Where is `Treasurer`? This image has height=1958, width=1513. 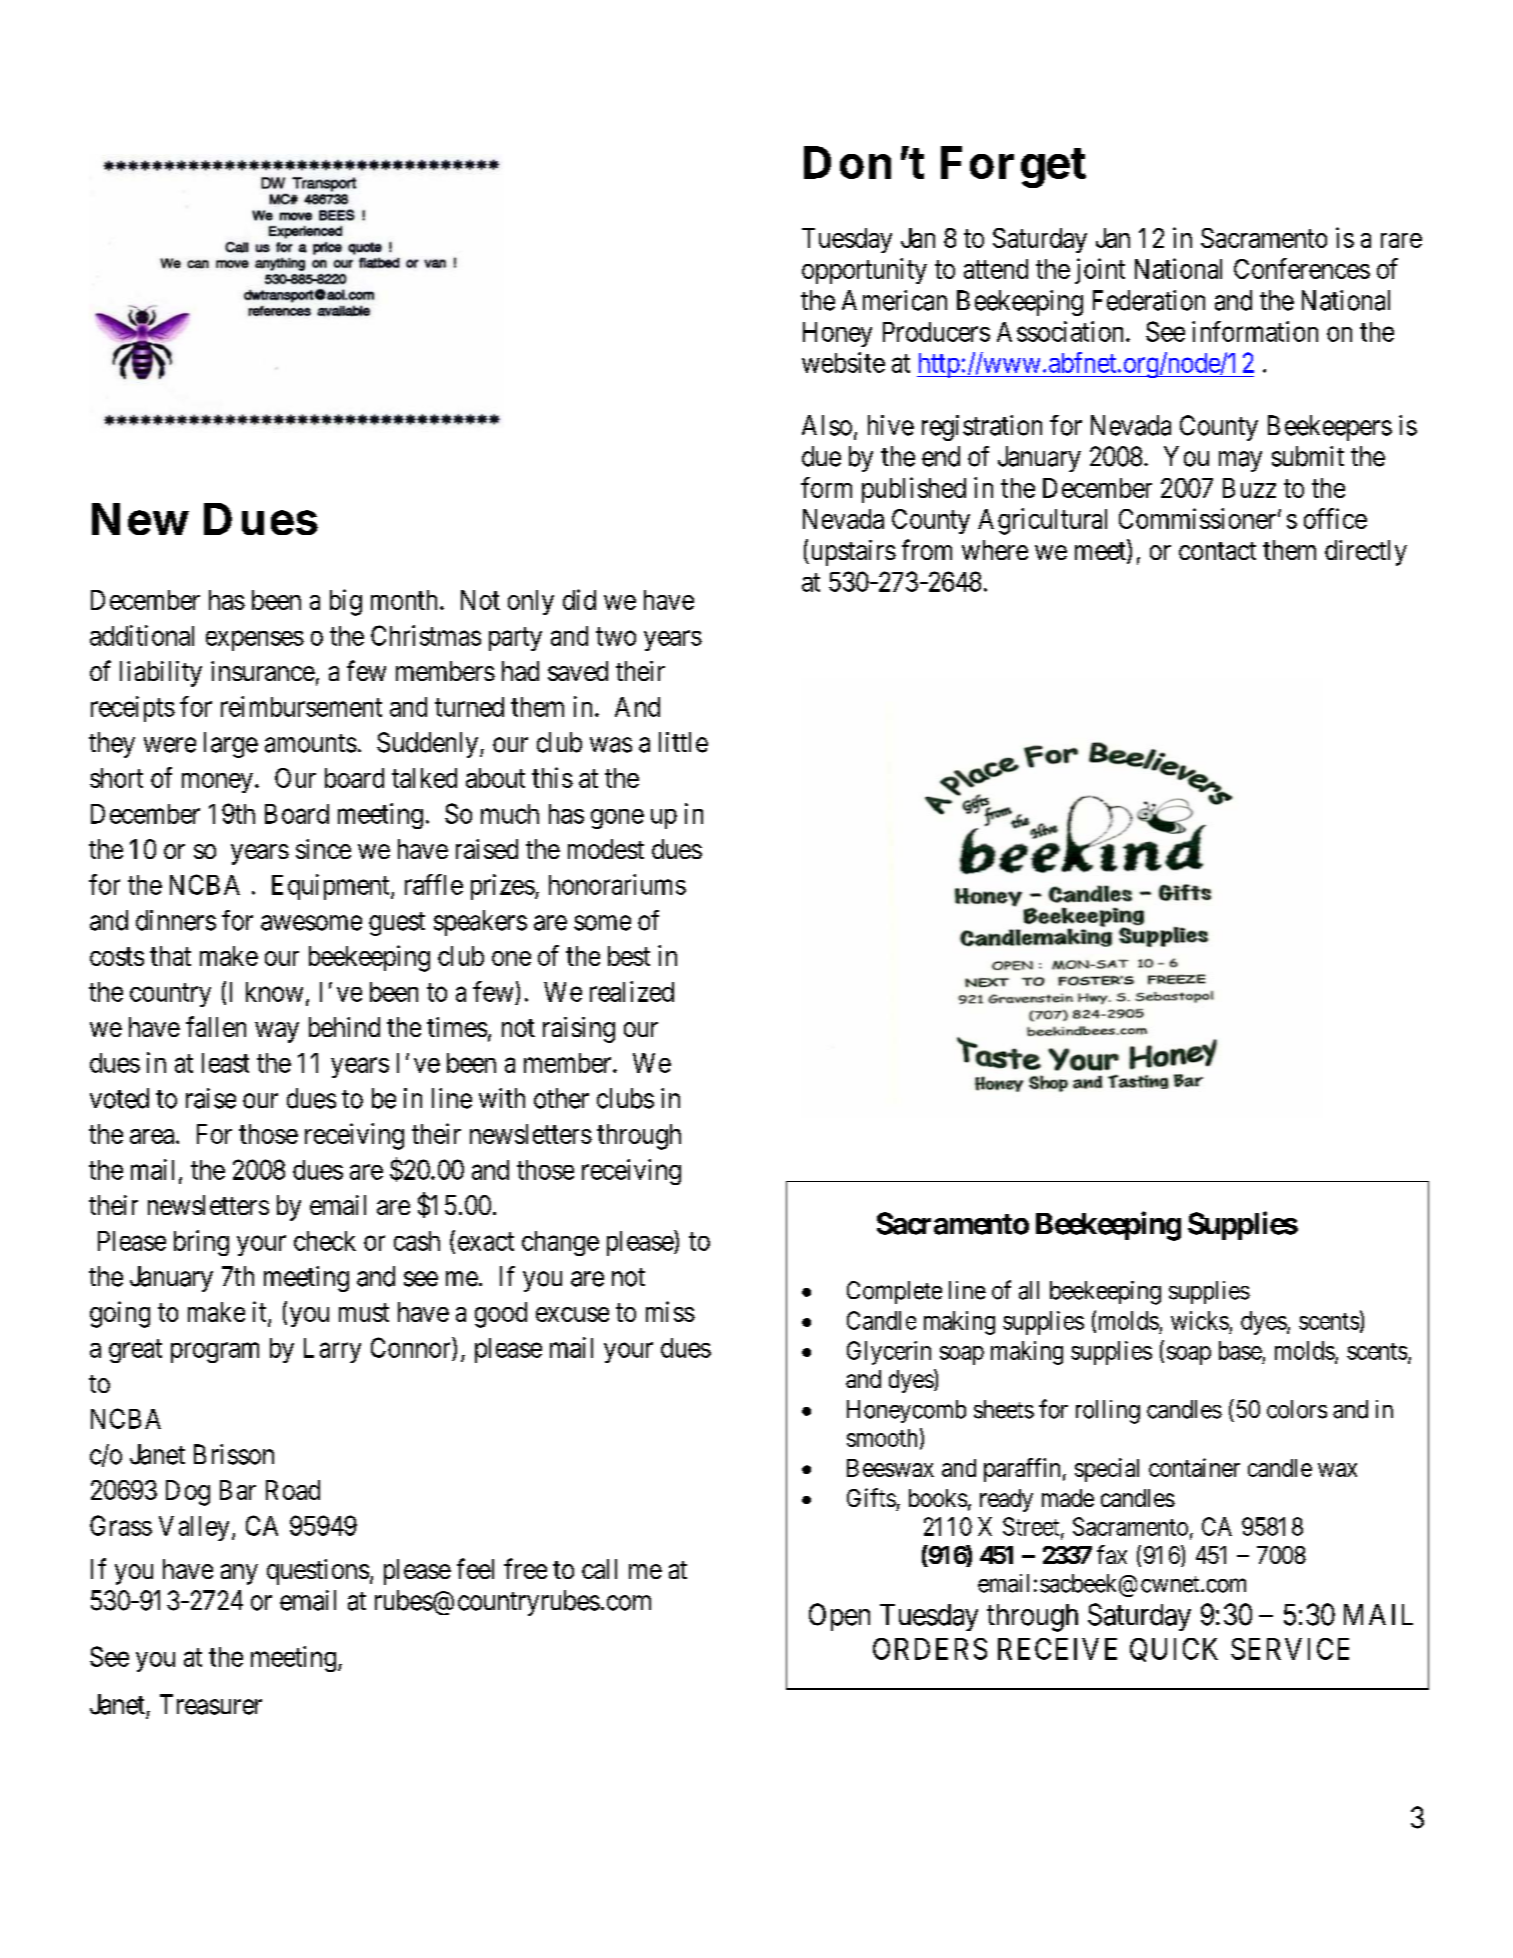 Treasurer is located at coordinates (211, 1704).
